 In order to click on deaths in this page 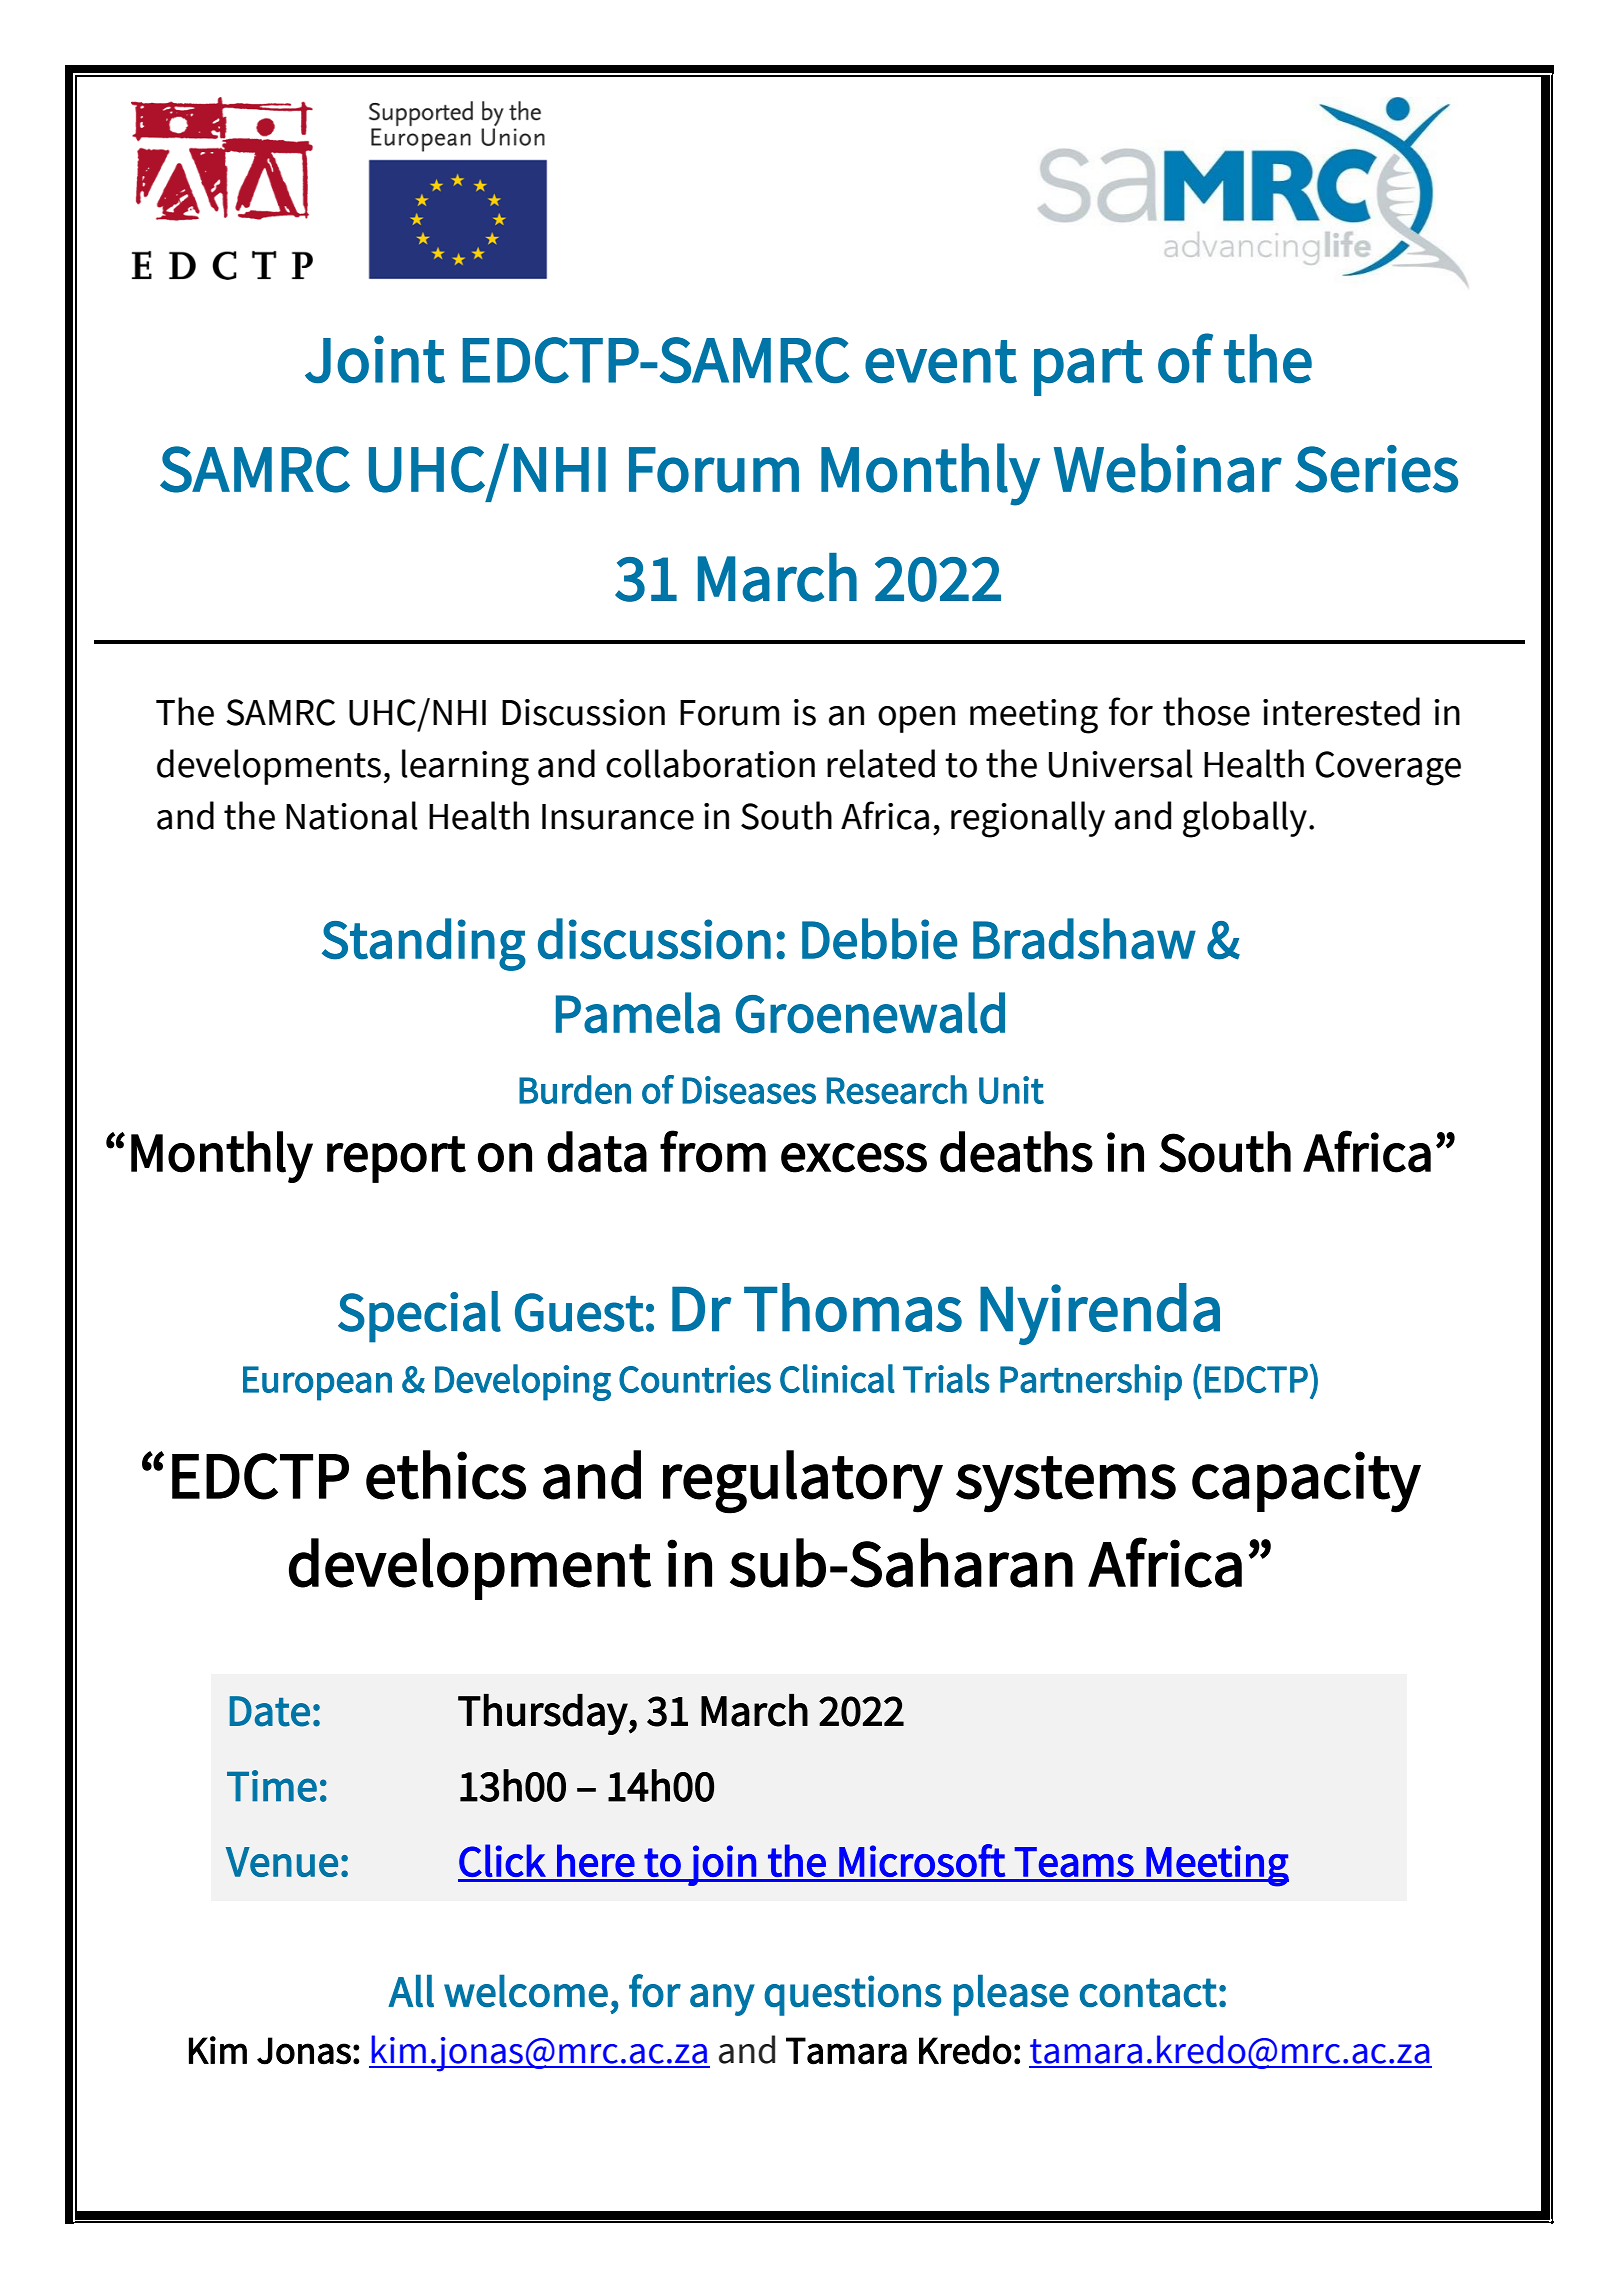, I will do `click(1016, 1152)`.
